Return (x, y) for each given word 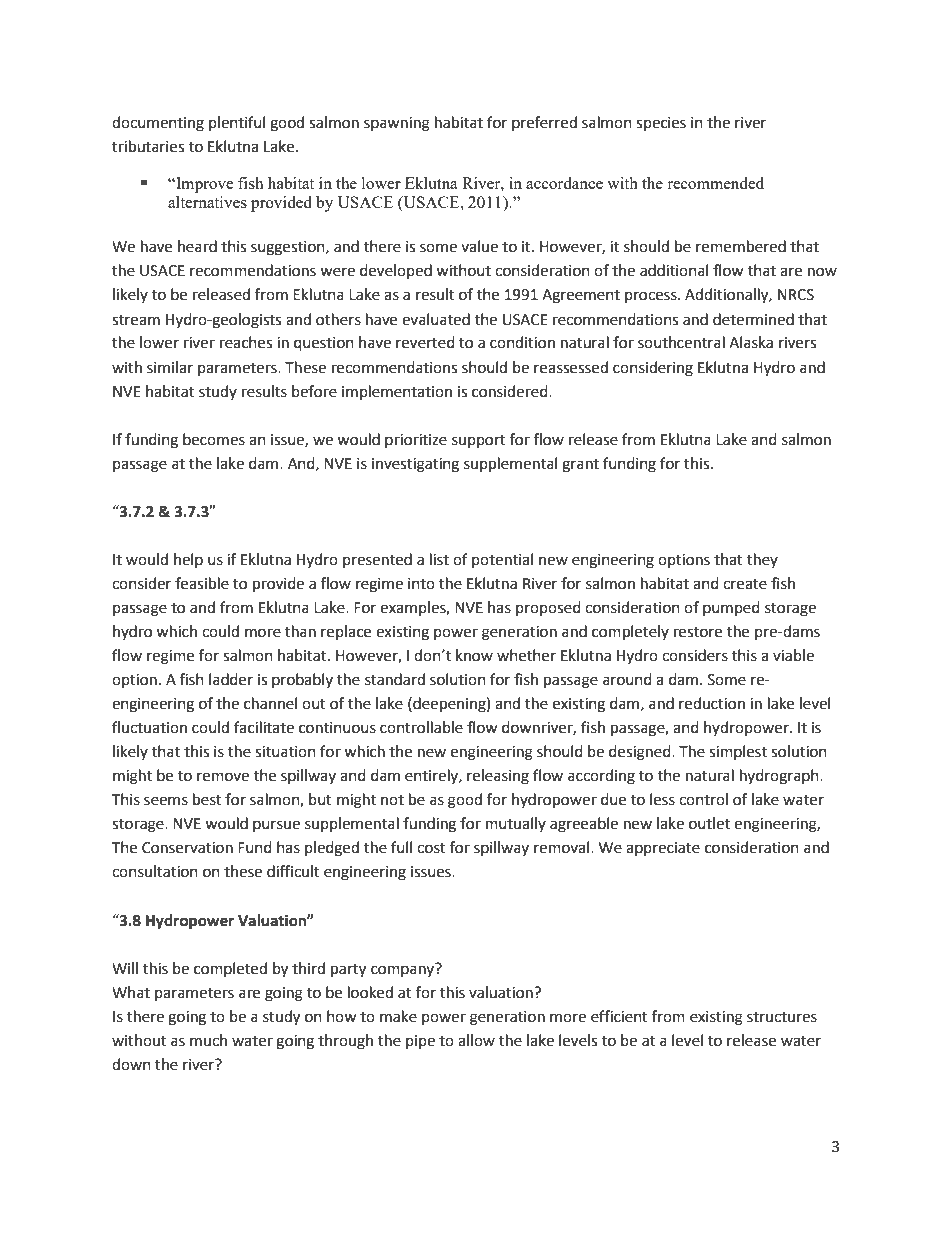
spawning (397, 124)
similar (170, 367)
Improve (204, 185)
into (421, 584)
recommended (715, 183)
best (207, 799)
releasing (498, 777)
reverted (425, 342)
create (745, 584)
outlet (709, 823)
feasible (202, 583)
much (208, 1040)
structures (782, 1017)
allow (476, 1040)
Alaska (751, 342)
